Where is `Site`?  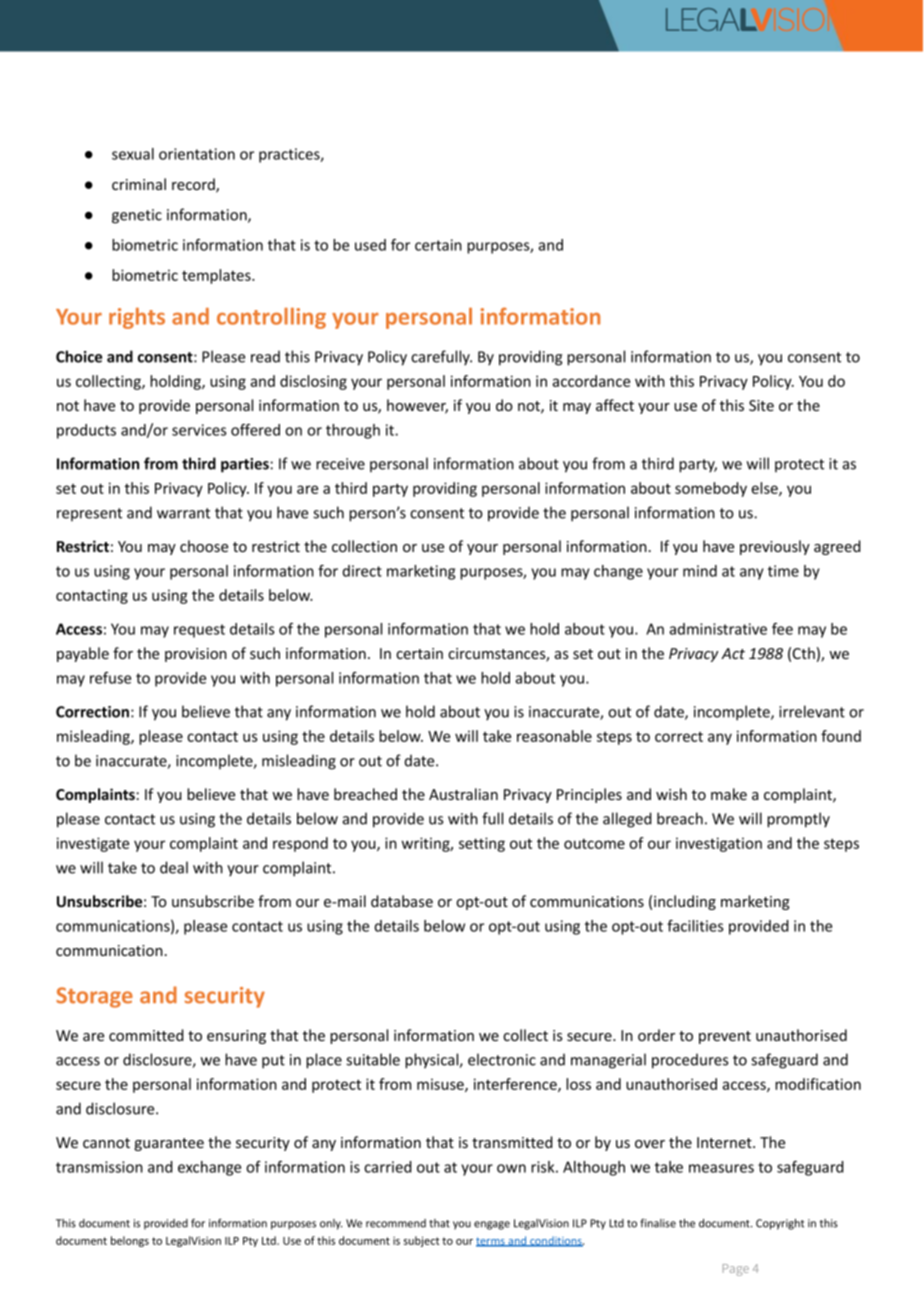 Site is located at coordinates (761, 405).
